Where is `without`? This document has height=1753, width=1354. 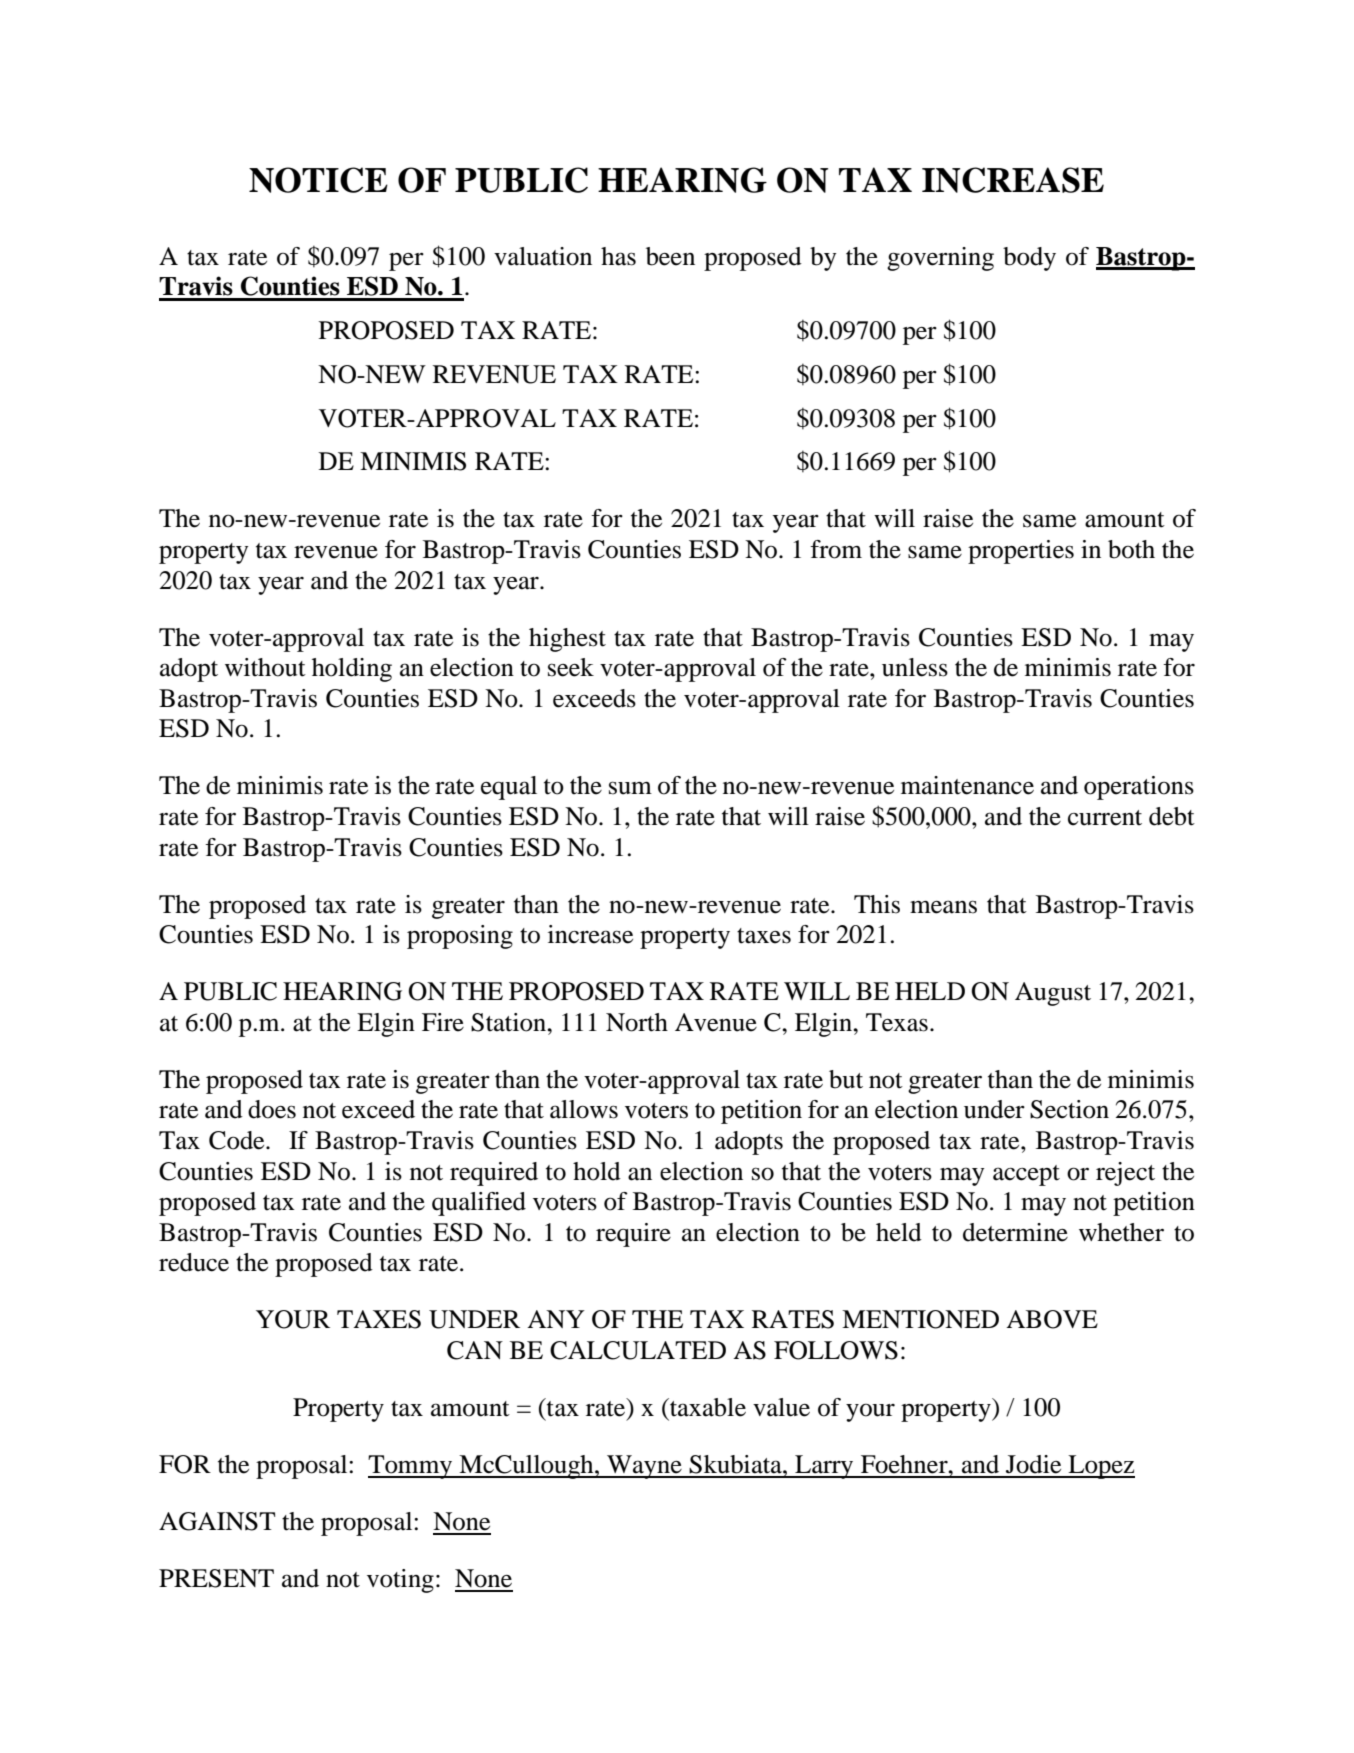
without is located at coordinates (265, 667).
